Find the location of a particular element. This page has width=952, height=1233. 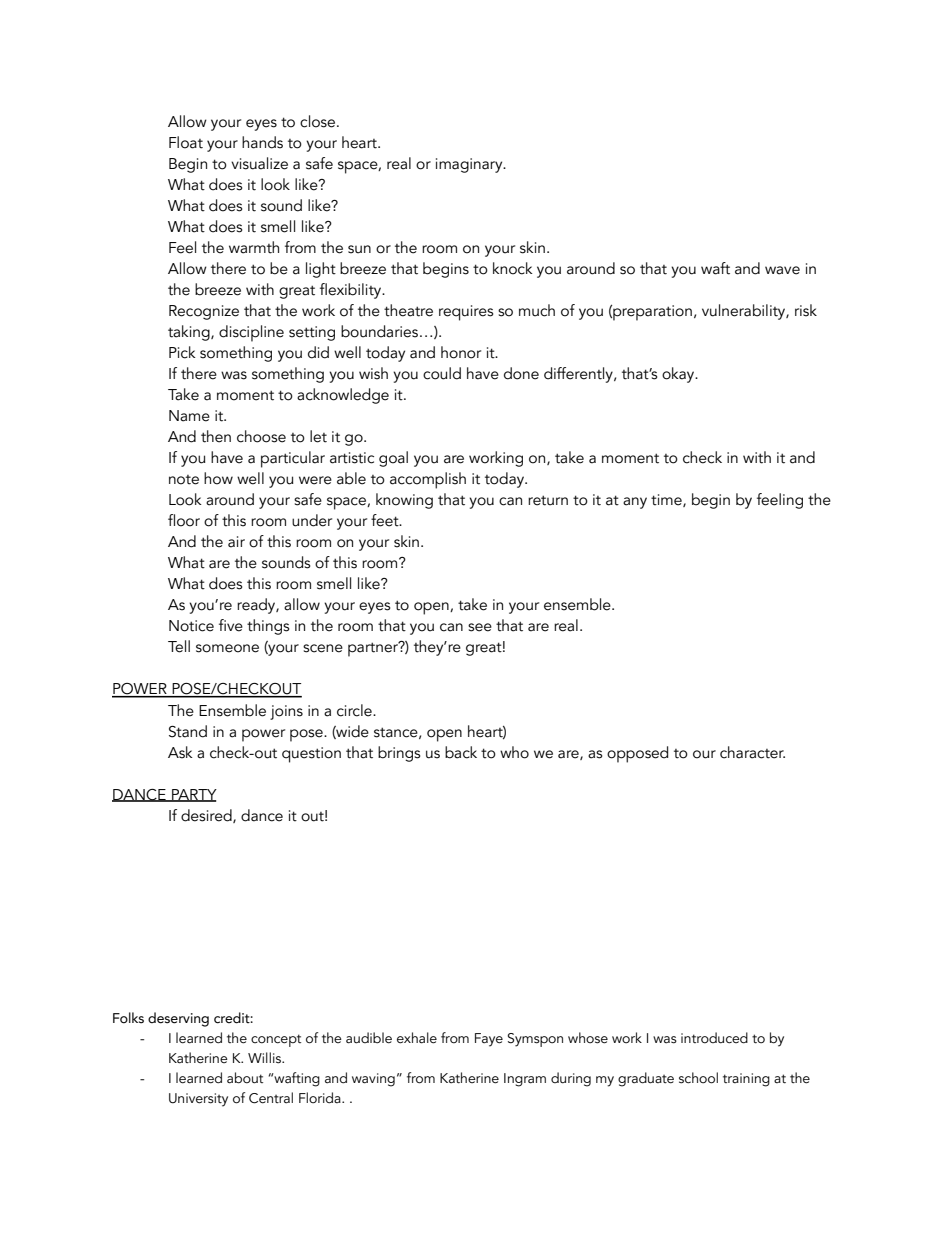

character is located at coordinates (752, 752).
